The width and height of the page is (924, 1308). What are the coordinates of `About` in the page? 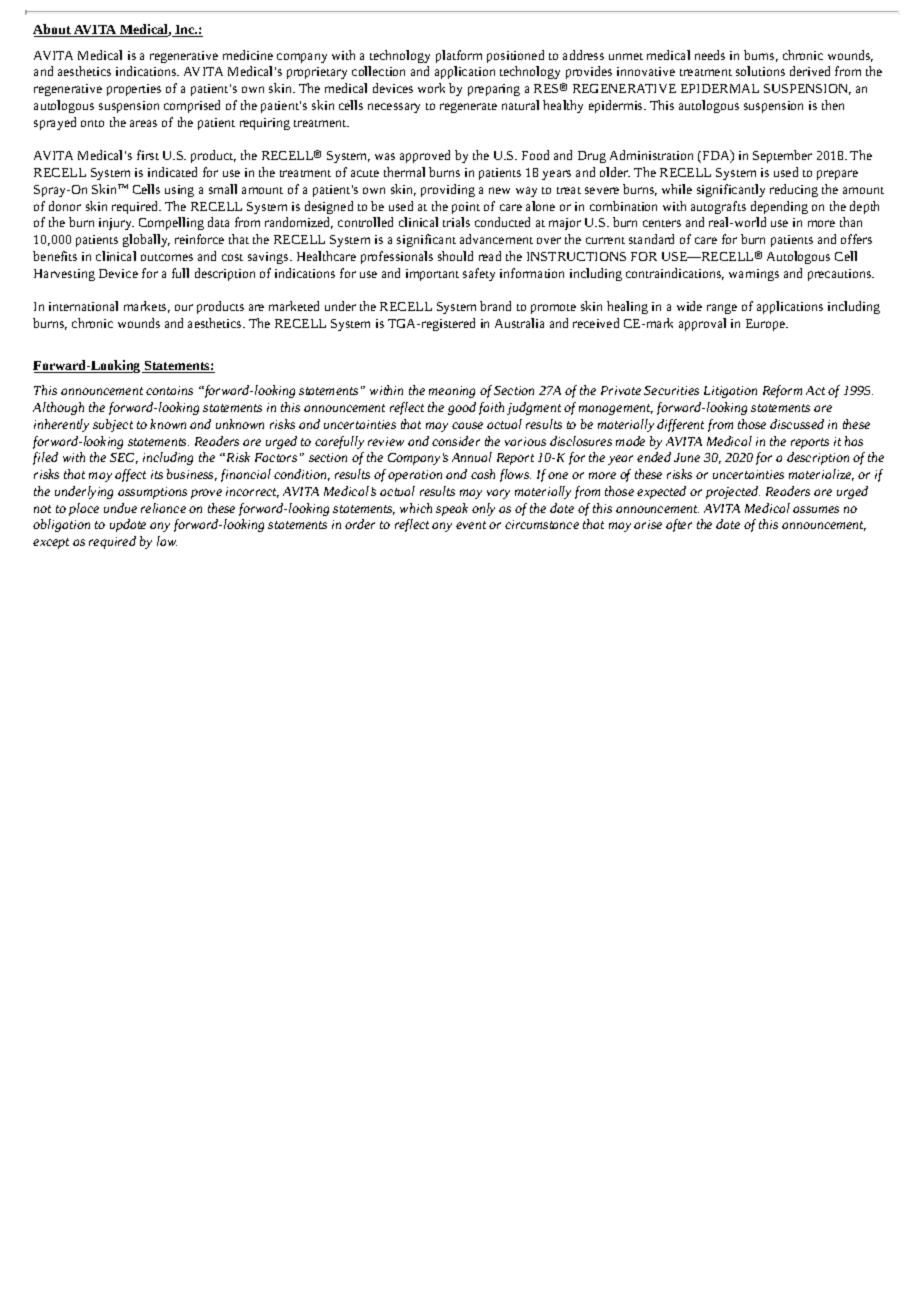 It's located at (53, 30).
